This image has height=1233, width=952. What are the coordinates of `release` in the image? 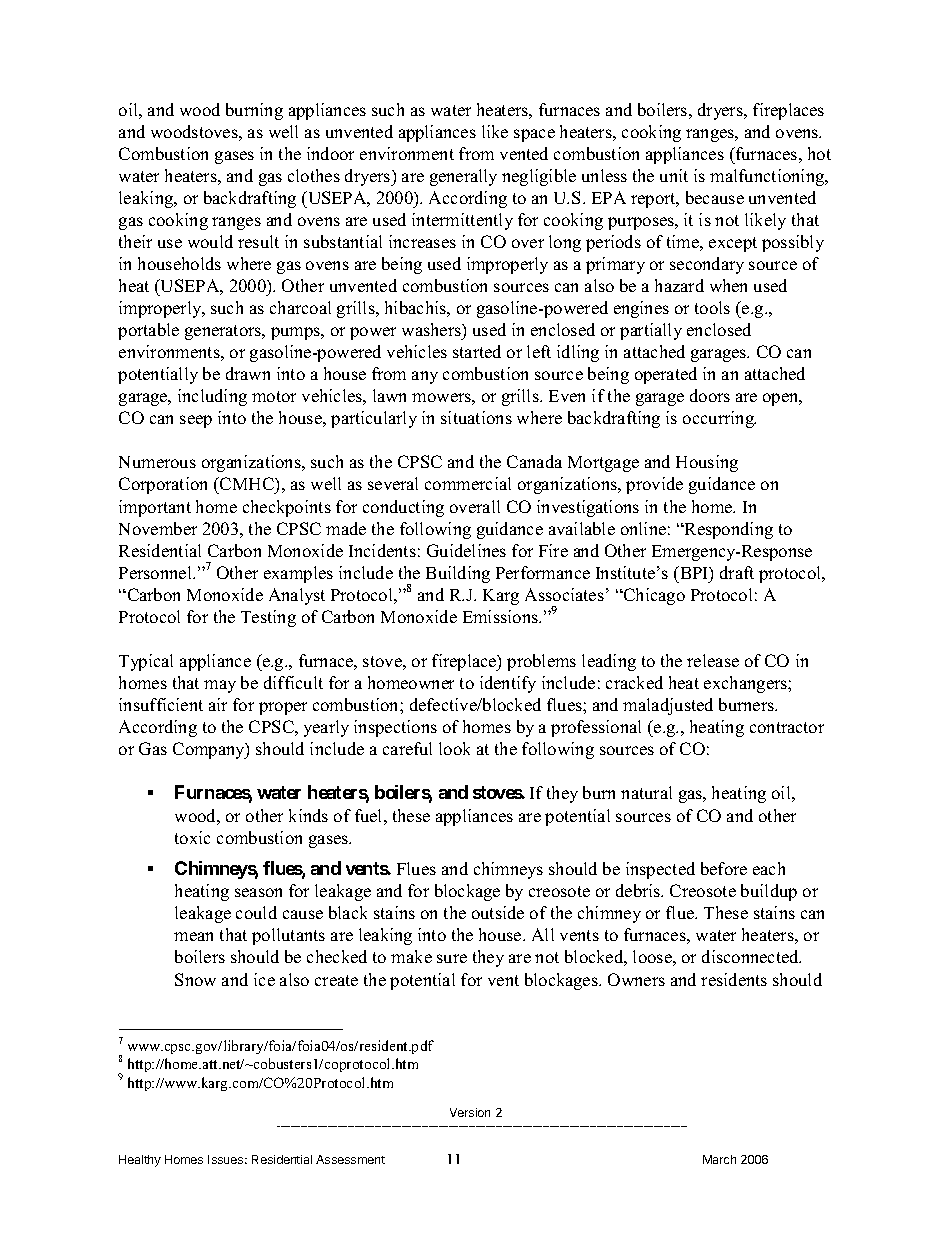 It's located at (713, 660).
